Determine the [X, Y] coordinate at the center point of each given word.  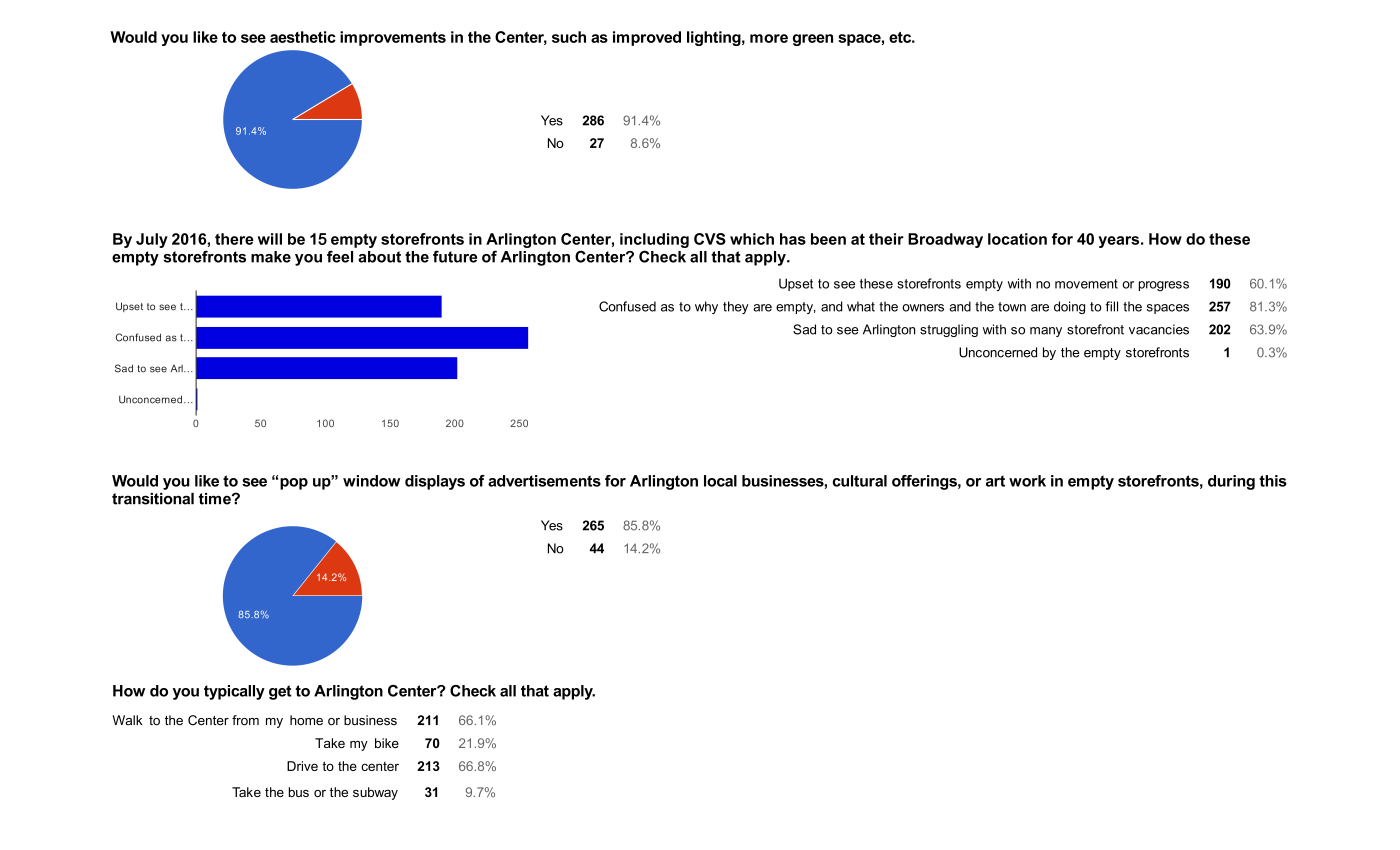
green [813, 40]
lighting [714, 38]
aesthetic [303, 37]
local [720, 481]
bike [387, 743]
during [1231, 482]
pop [294, 484]
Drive [302, 766]
